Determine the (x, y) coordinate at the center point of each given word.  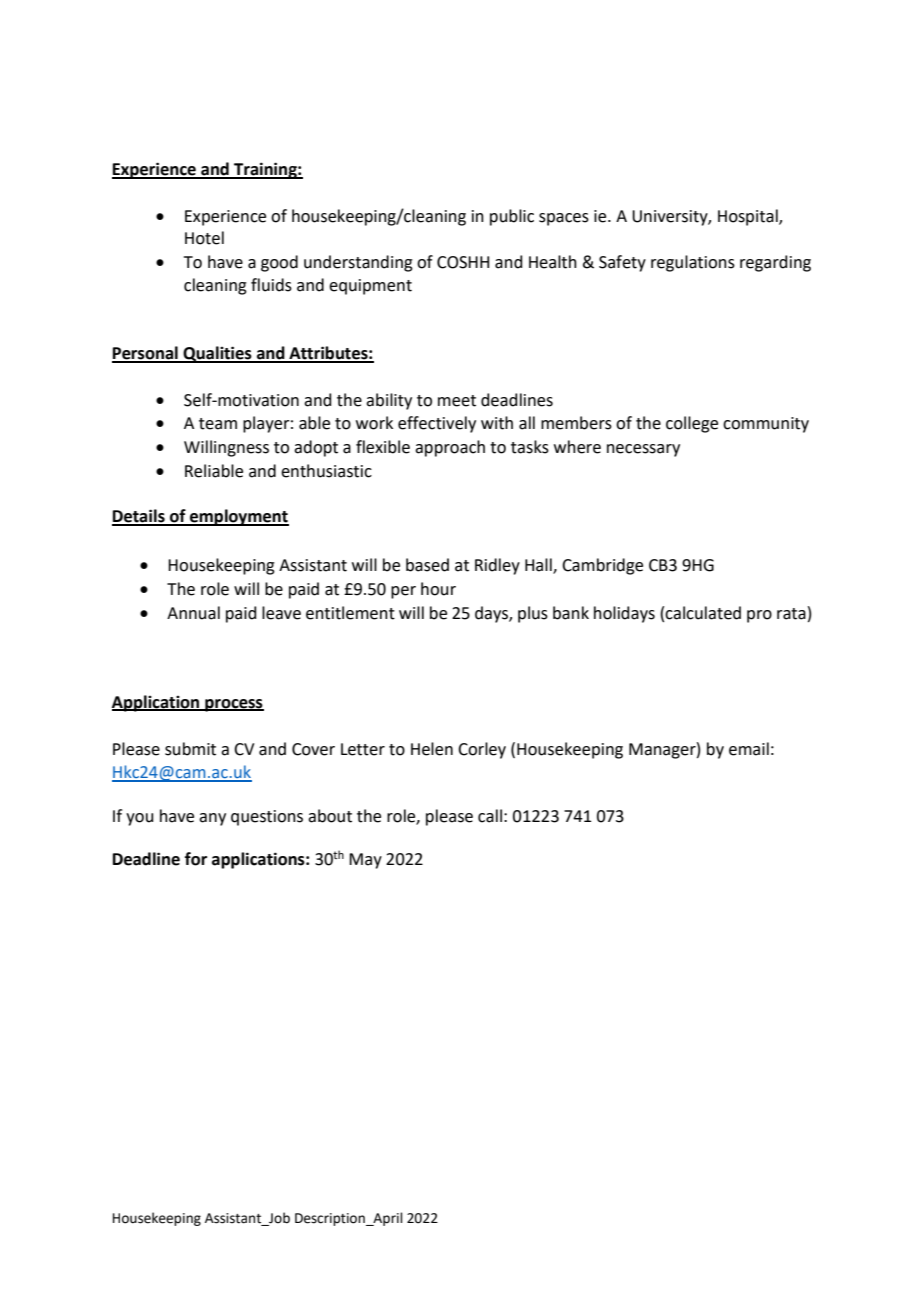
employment (238, 517)
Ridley (497, 566)
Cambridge (602, 566)
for (196, 859)
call (490, 816)
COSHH (463, 262)
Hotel (204, 238)
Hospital (749, 217)
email (749, 749)
